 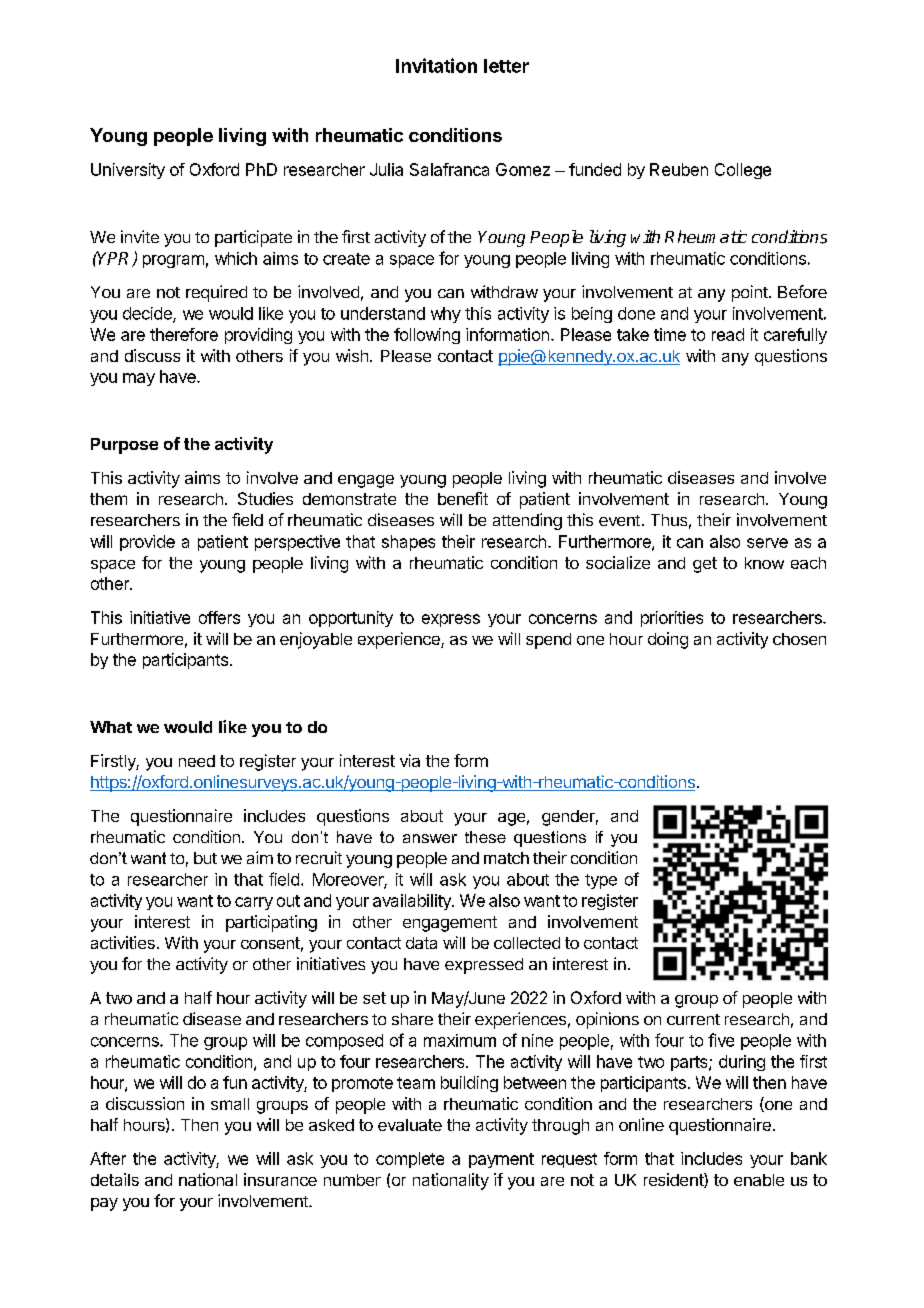 I want to click on type, so click(x=601, y=881).
